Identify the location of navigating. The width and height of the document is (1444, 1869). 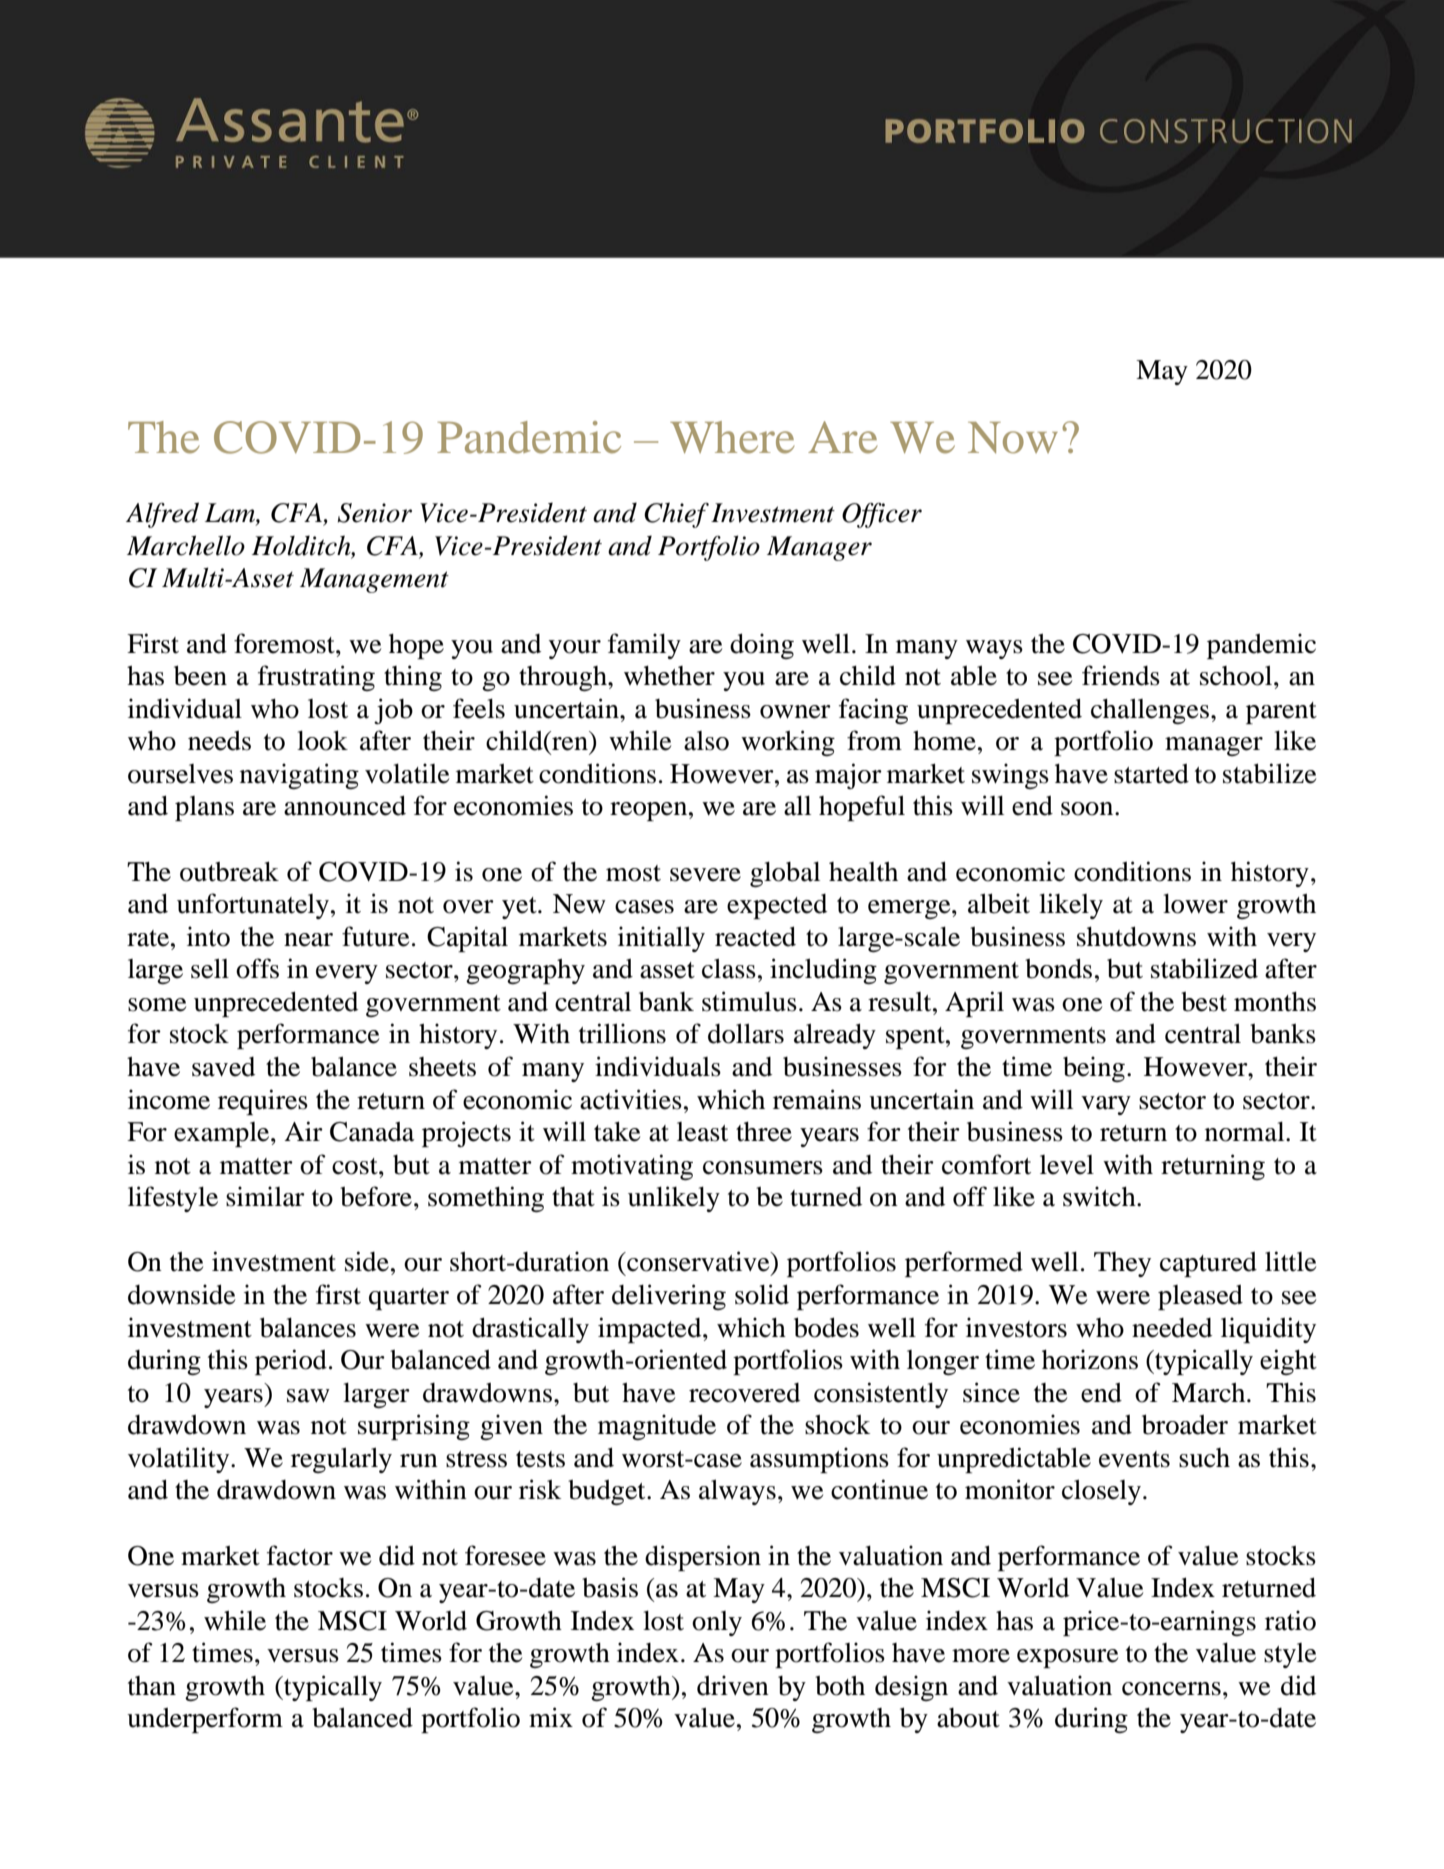
(299, 776).
